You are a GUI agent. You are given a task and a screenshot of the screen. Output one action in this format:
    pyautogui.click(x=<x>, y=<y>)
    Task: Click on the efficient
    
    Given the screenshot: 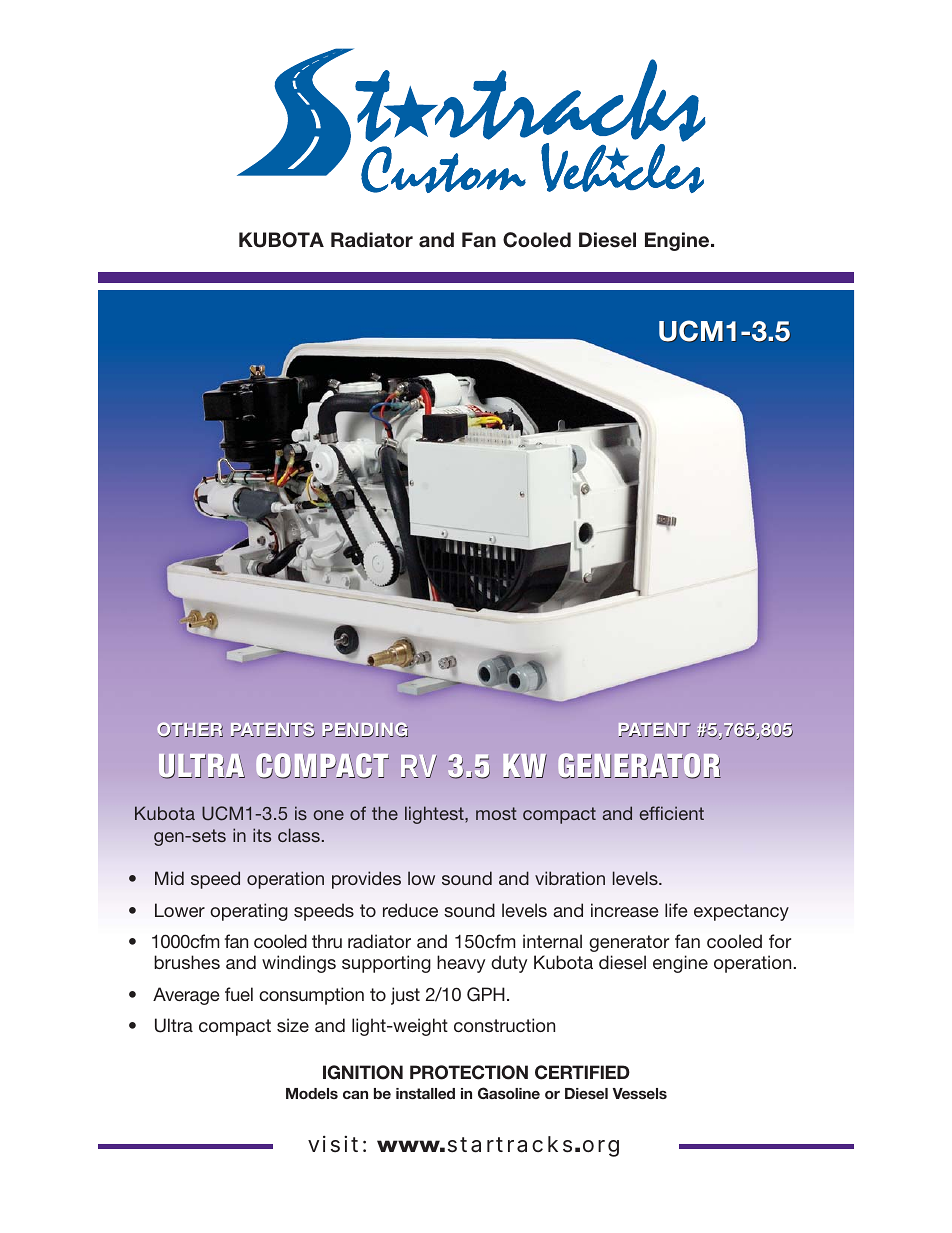 What is the action you would take?
    pyautogui.click(x=672, y=813)
